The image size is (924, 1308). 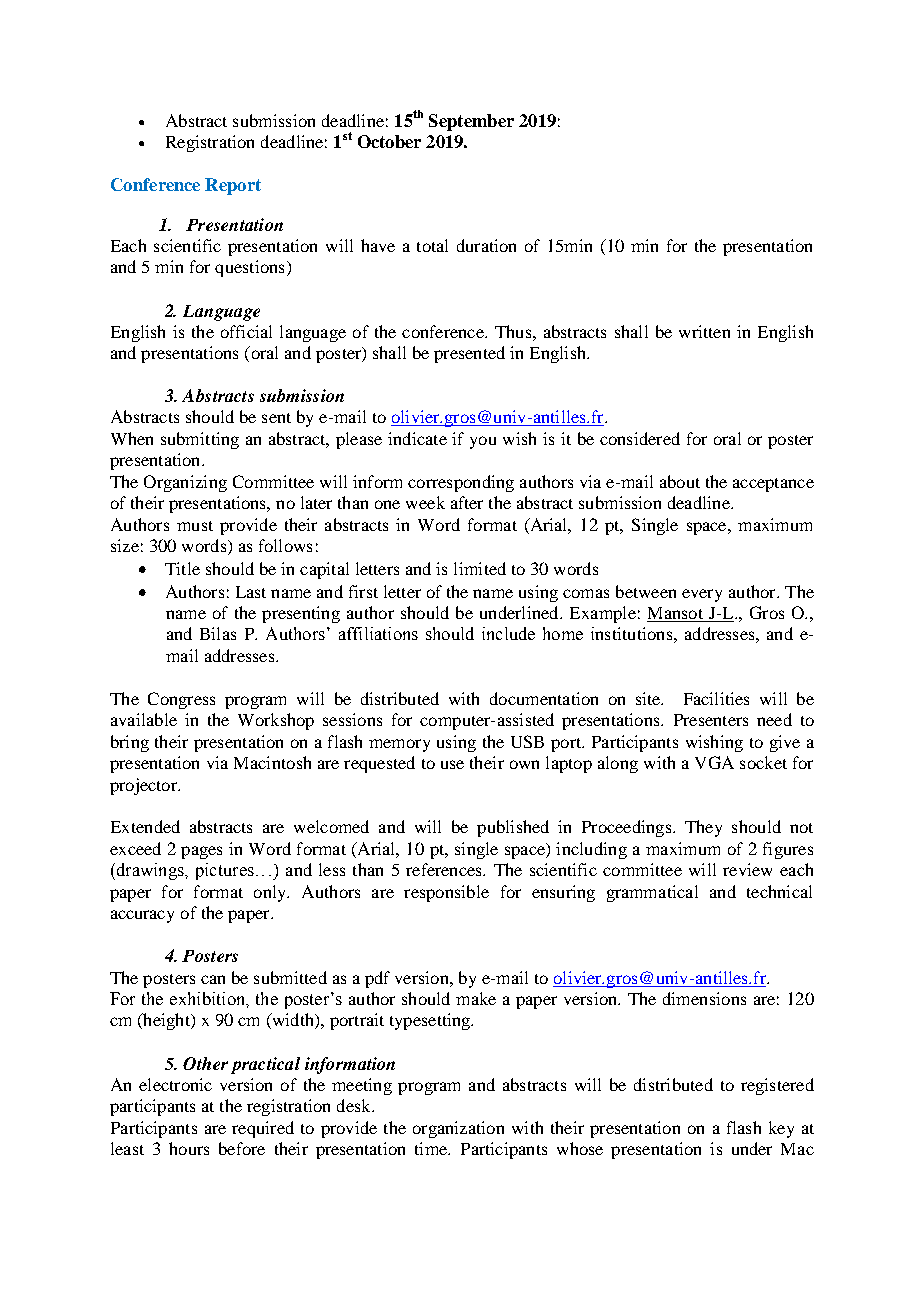 I want to click on September, so click(x=471, y=122).
